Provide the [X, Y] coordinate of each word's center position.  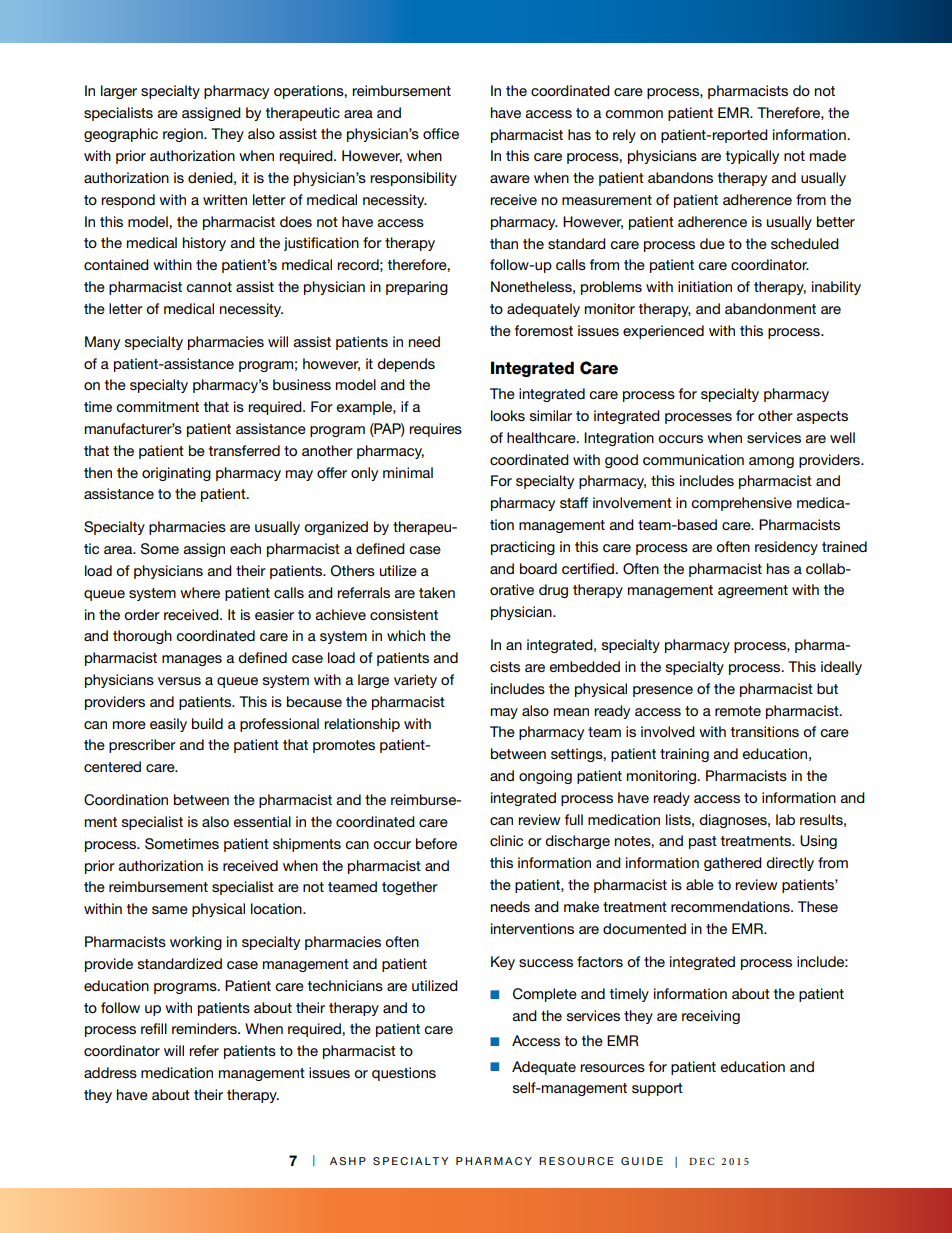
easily [168, 725]
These [818, 906]
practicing [523, 548]
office [441, 133]
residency [786, 548]
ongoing [545, 777]
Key [503, 963]
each [245, 548]
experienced [663, 332]
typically [752, 157]
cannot [209, 287]
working [196, 943]
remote [738, 711]
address [110, 1072]
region [184, 135]
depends [406, 365]
